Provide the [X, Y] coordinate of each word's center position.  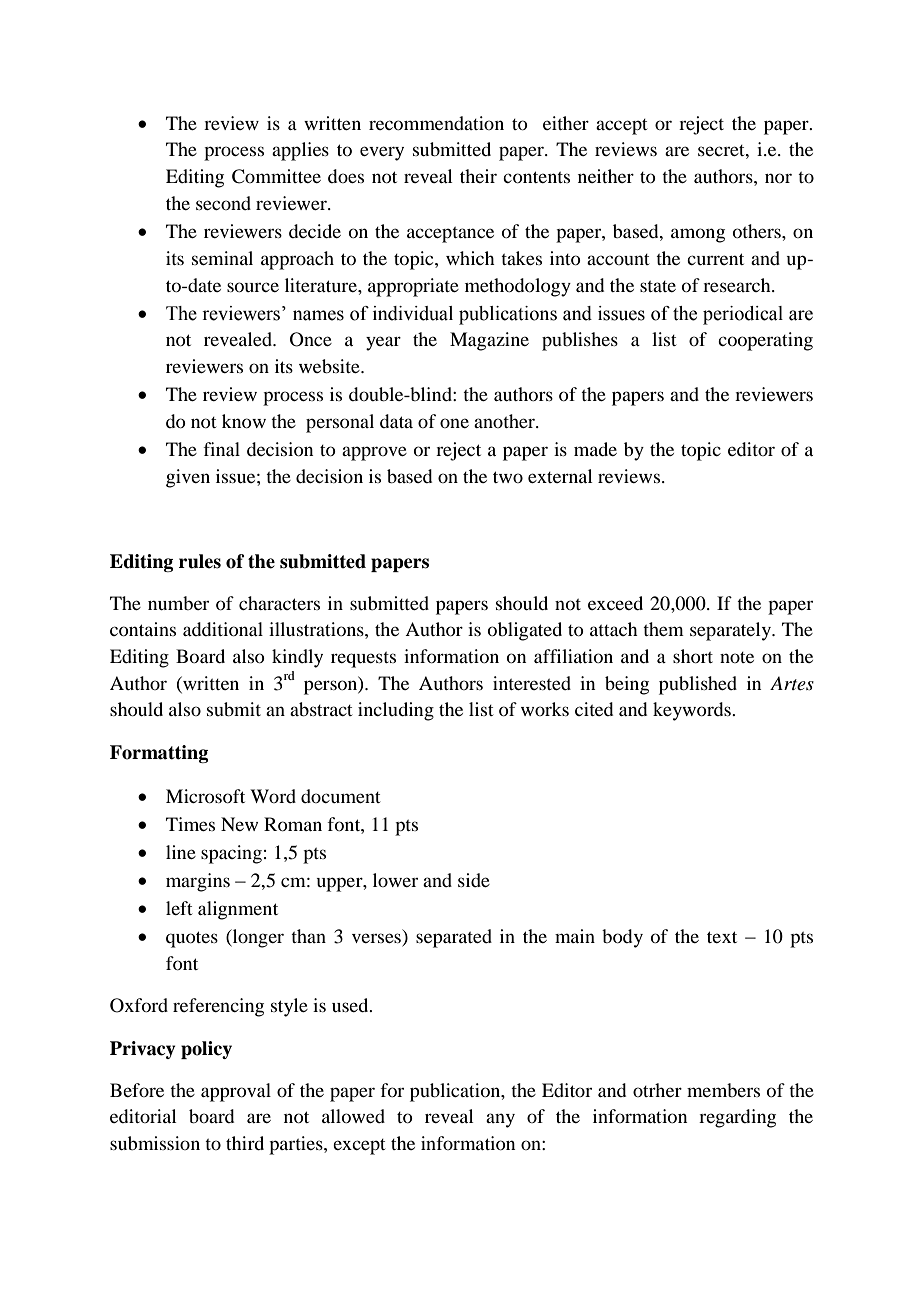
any [500, 1120]
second [223, 203]
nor [778, 178]
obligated [525, 631]
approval [236, 1092]
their [478, 176]
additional [223, 629]
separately [731, 631]
